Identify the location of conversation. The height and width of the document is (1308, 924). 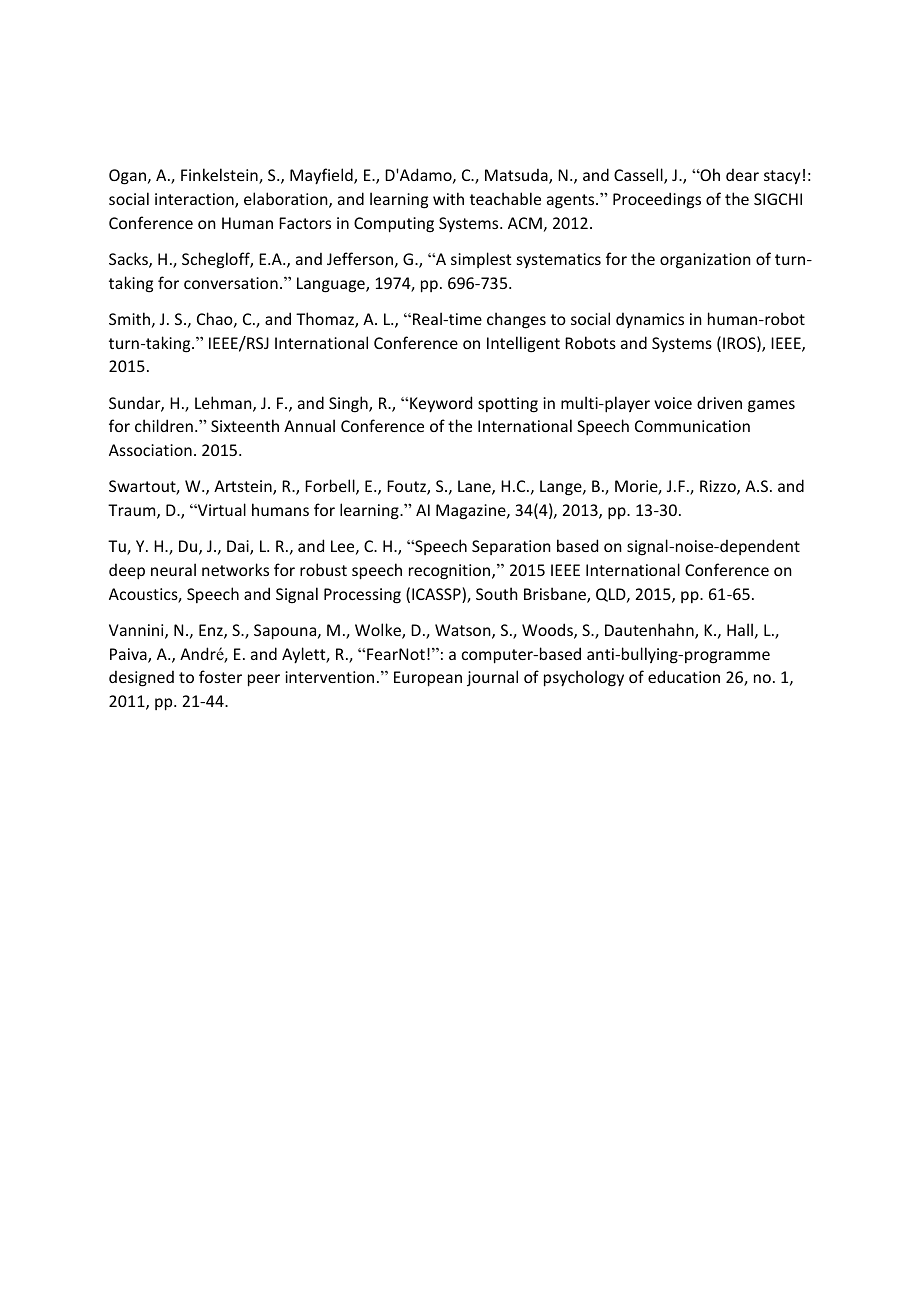
(231, 283).
